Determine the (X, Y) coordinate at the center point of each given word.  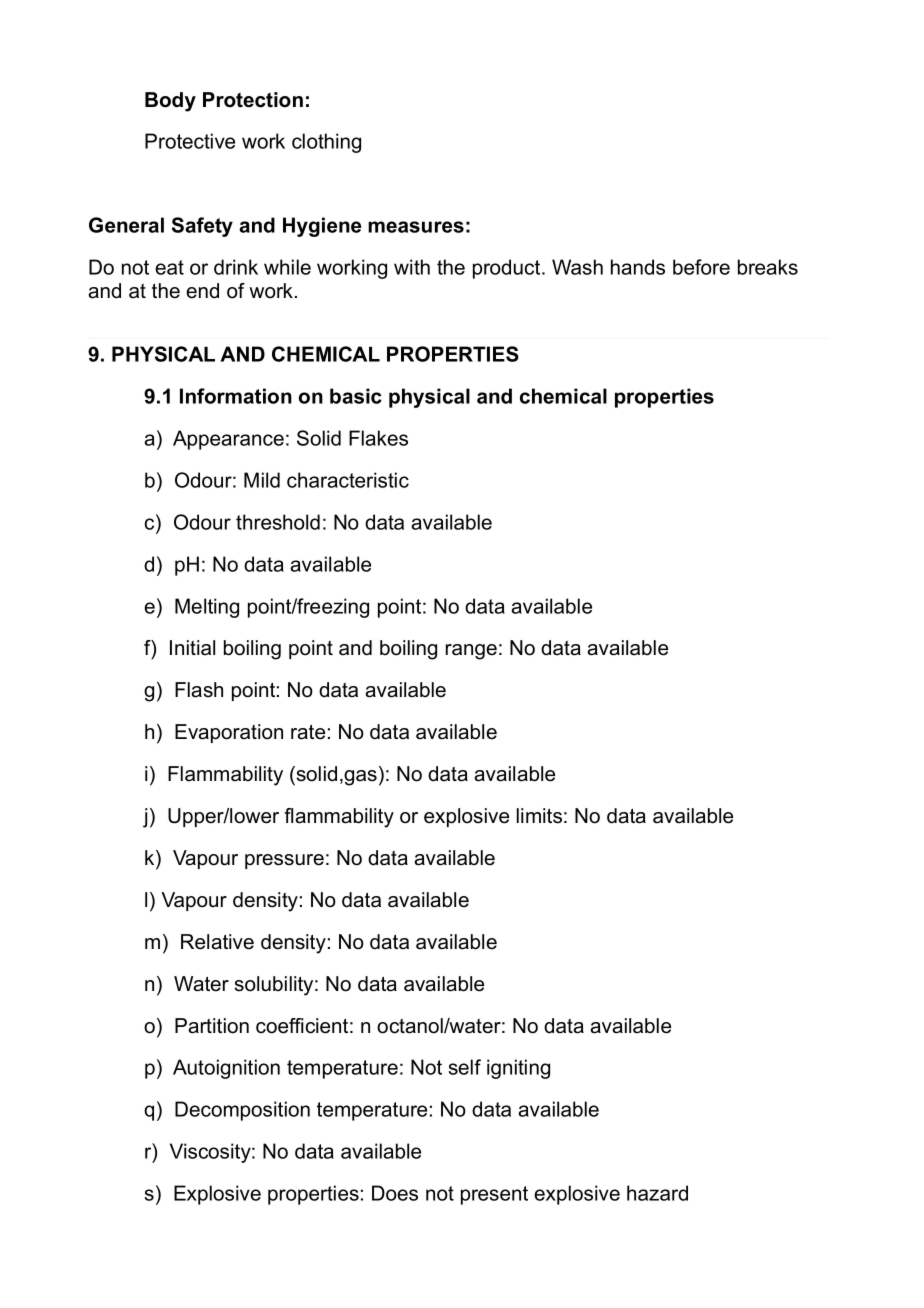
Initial (192, 648)
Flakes (378, 438)
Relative (217, 942)
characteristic (348, 480)
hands (638, 267)
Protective (190, 141)
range (471, 652)
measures (416, 227)
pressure (284, 861)
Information (236, 396)
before (701, 267)
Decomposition (242, 1111)
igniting (518, 1069)
